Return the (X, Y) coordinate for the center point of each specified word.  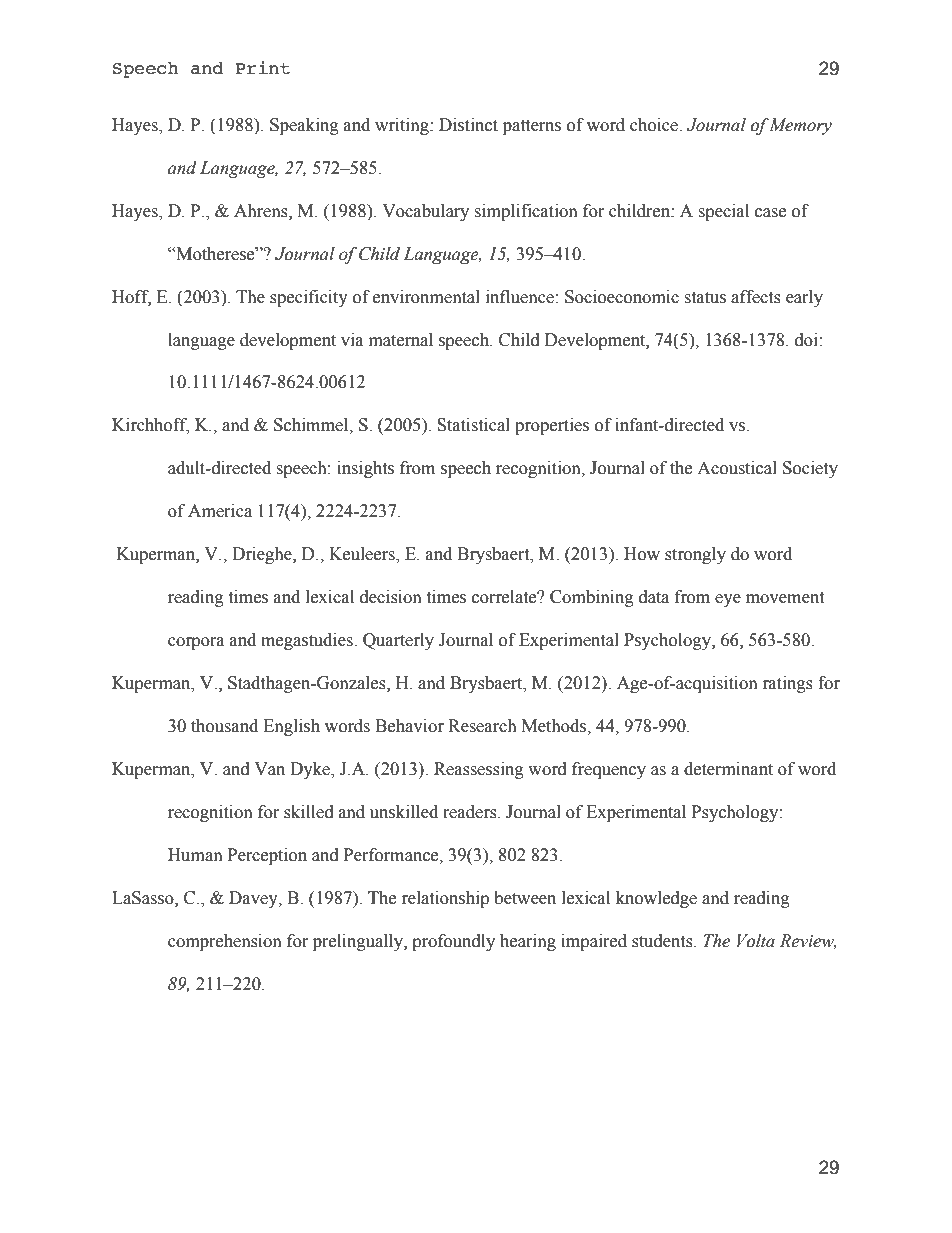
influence (520, 297)
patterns (532, 127)
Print (262, 67)
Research (482, 726)
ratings (788, 684)
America (220, 511)
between (525, 898)
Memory (800, 126)
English (291, 727)
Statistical (473, 425)
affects (756, 297)
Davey (254, 899)
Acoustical (737, 468)
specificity (309, 298)
